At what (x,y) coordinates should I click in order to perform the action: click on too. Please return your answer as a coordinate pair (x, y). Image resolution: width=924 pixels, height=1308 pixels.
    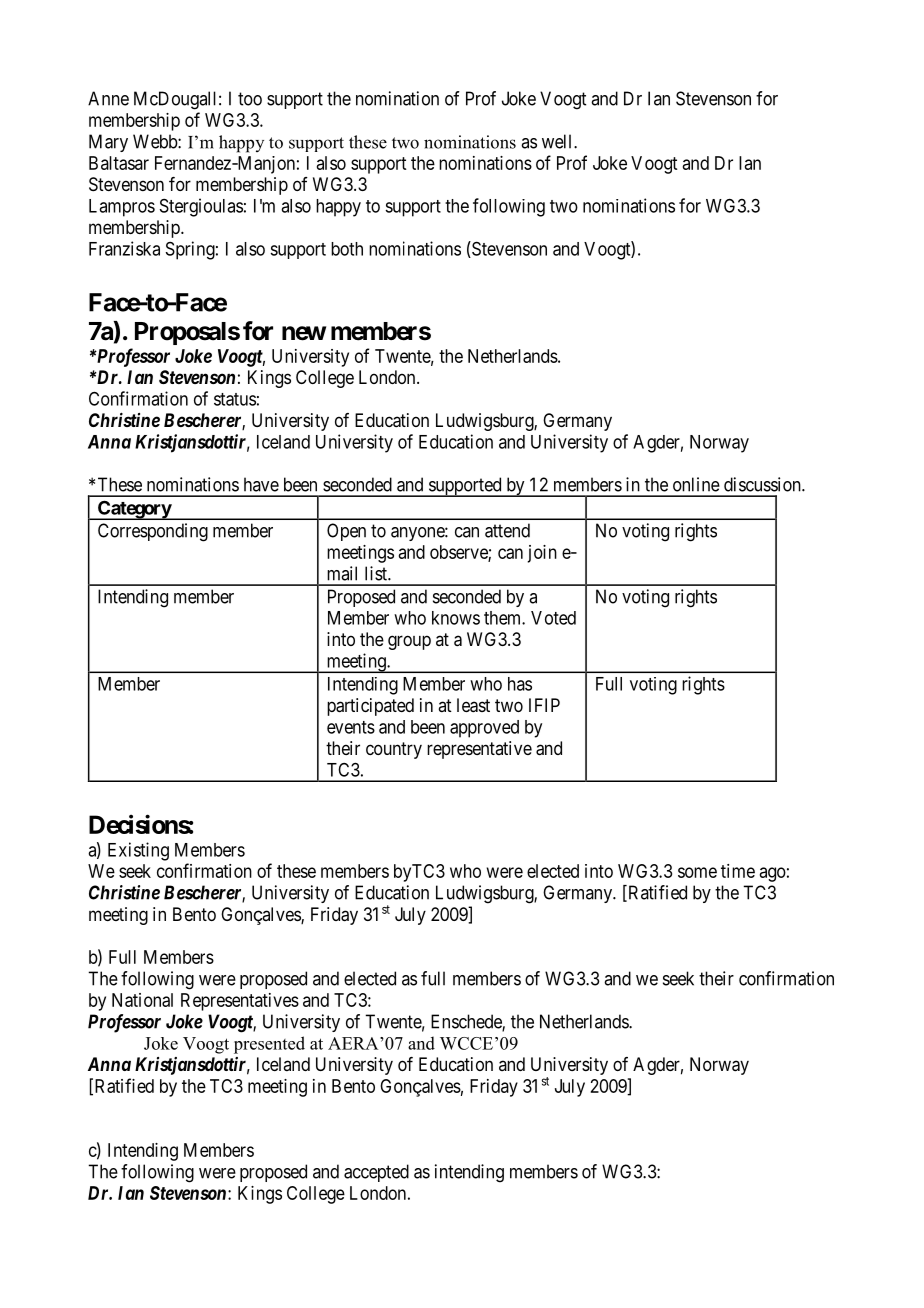
    Looking at the image, I should click on (250, 99).
